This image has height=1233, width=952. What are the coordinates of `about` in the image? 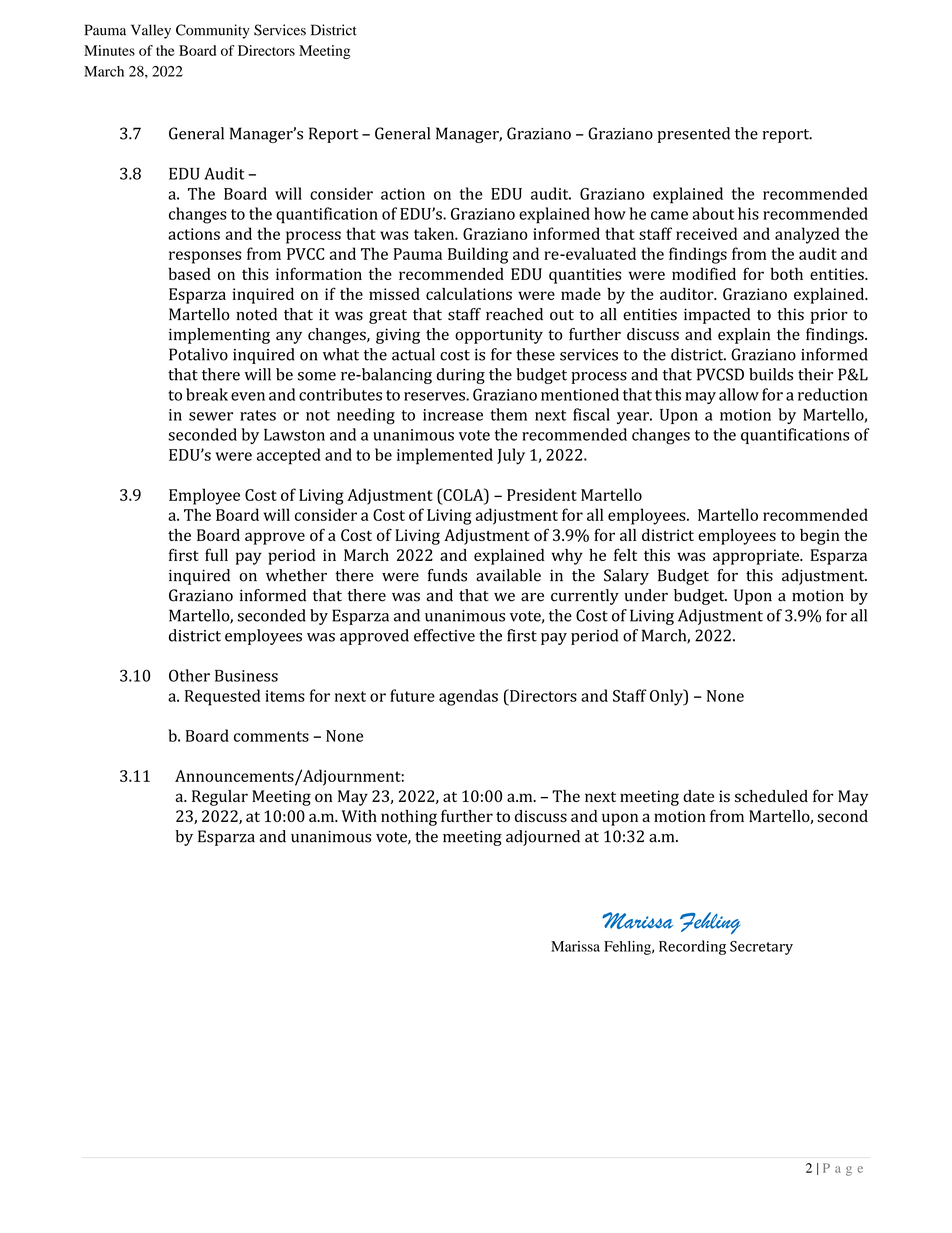 It's located at (713, 213).
